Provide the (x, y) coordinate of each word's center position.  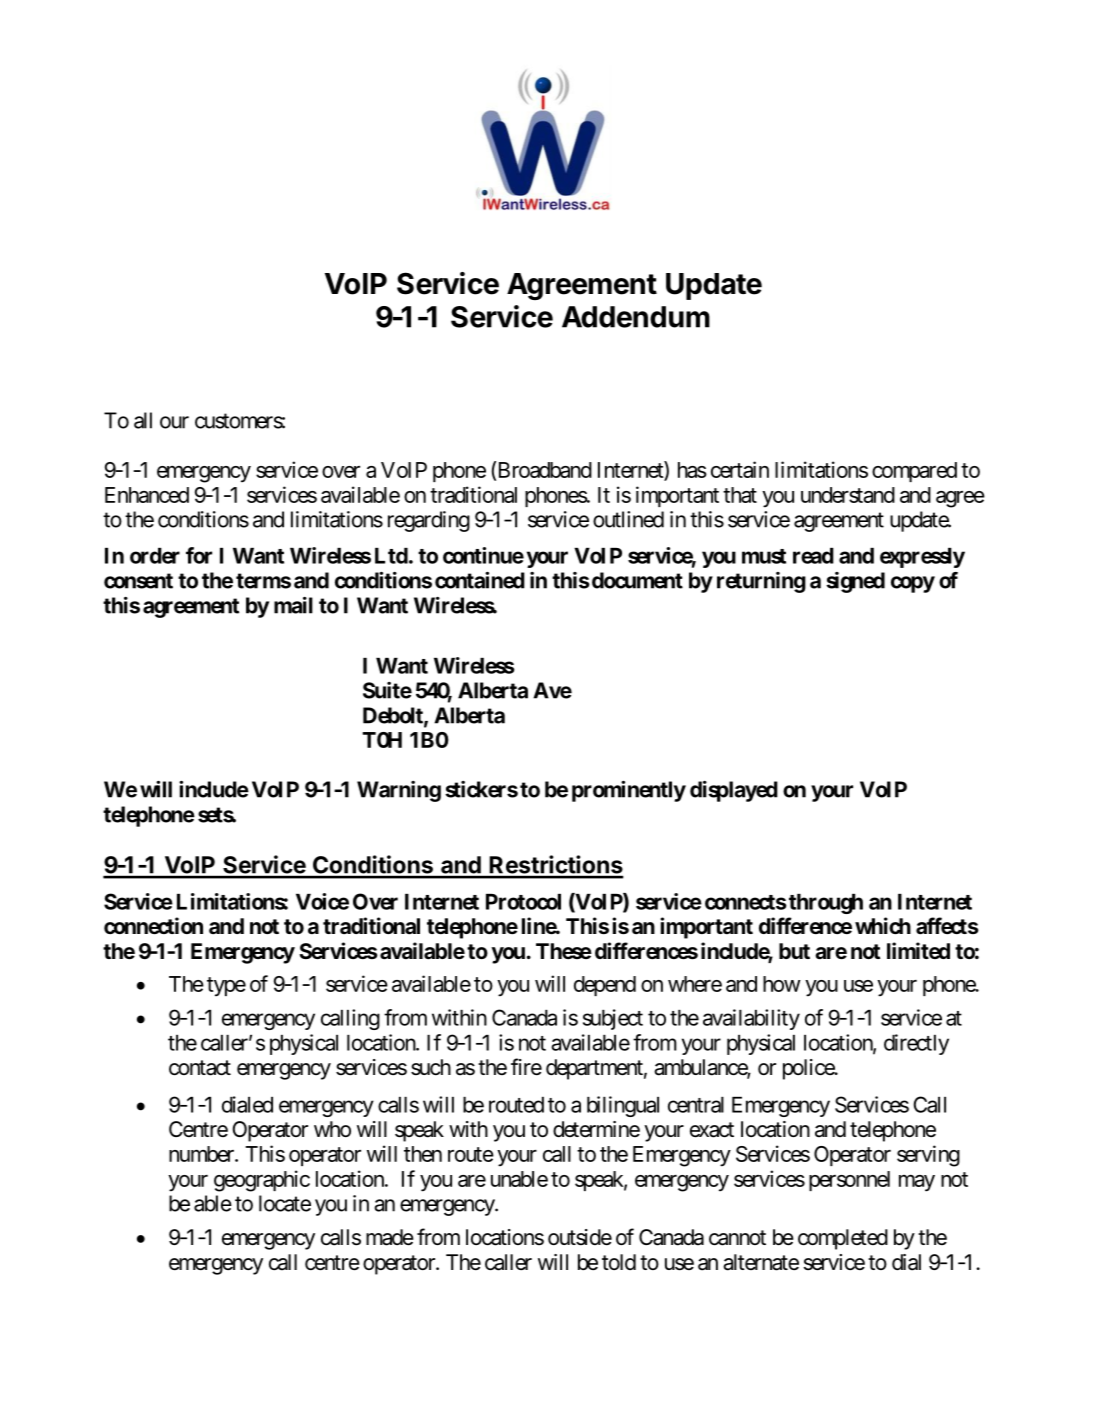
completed (843, 1239)
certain (740, 469)
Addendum (636, 317)
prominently (629, 791)
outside (580, 1237)
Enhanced (147, 495)
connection (153, 926)
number (202, 1154)
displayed (734, 791)
